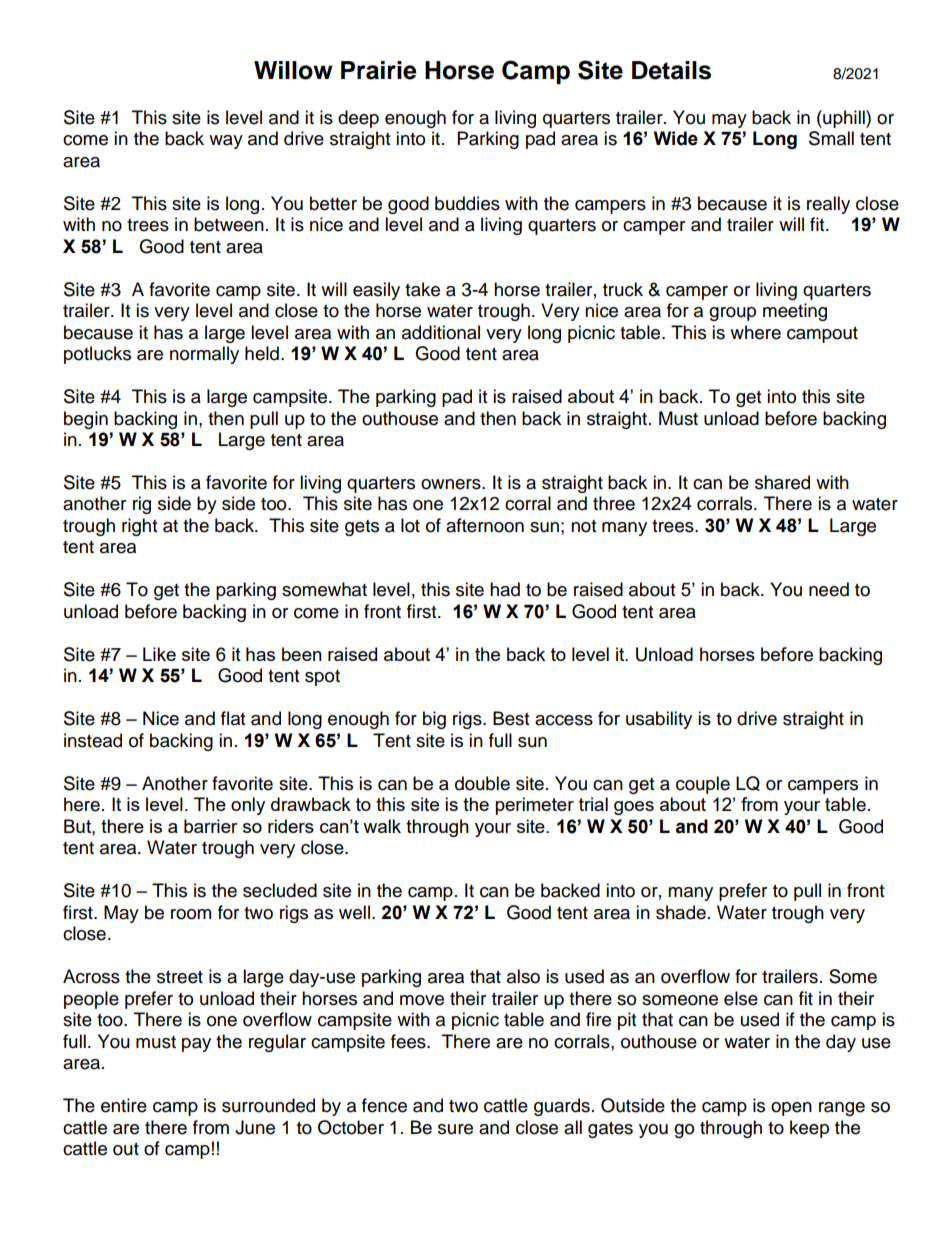 Image resolution: width=952 pixels, height=1233 pixels. Describe the element at coordinates (676, 138) in the document. I see `Wide` at that location.
